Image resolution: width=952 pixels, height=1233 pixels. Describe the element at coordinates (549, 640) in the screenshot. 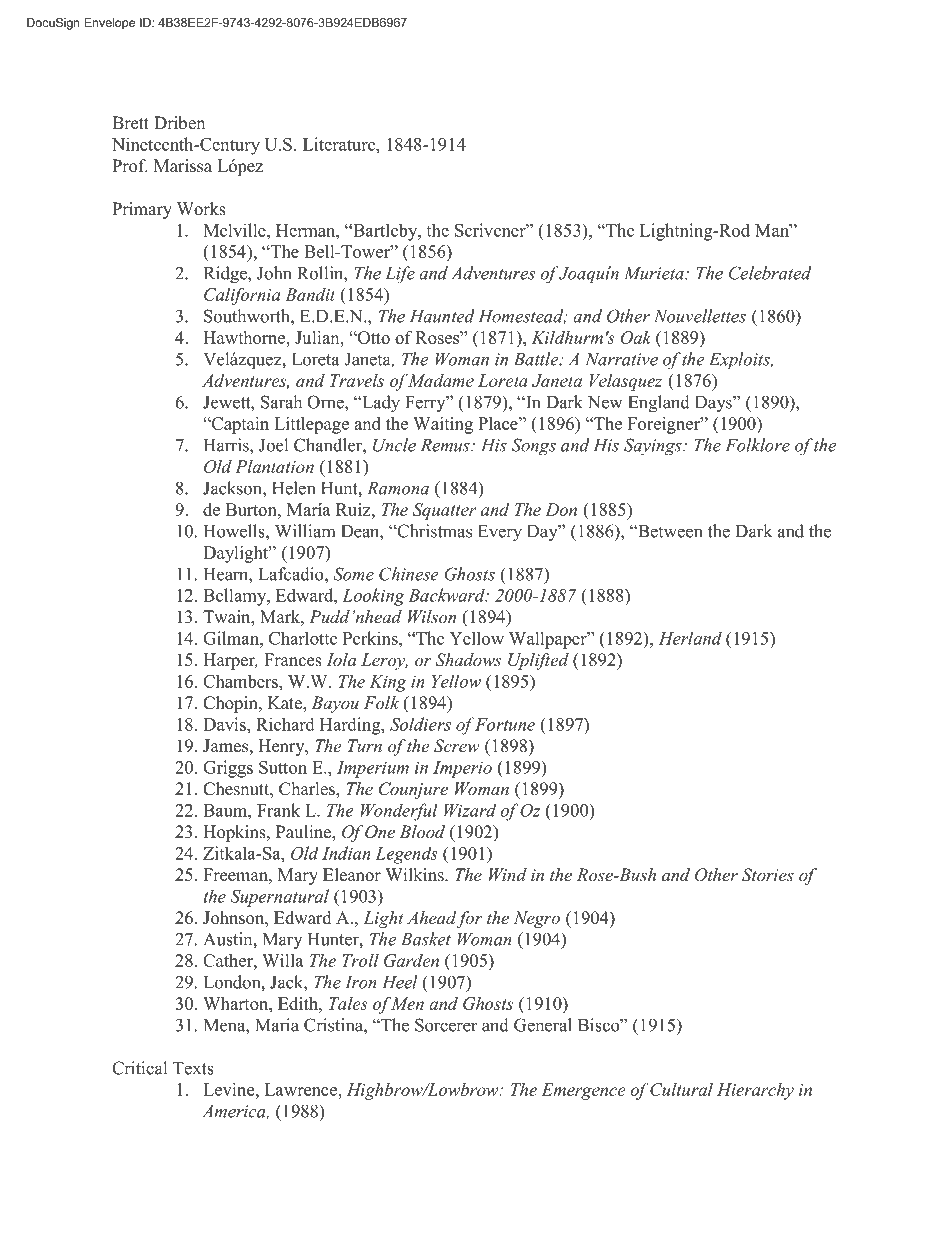

I see `Wallpaper` at that location.
